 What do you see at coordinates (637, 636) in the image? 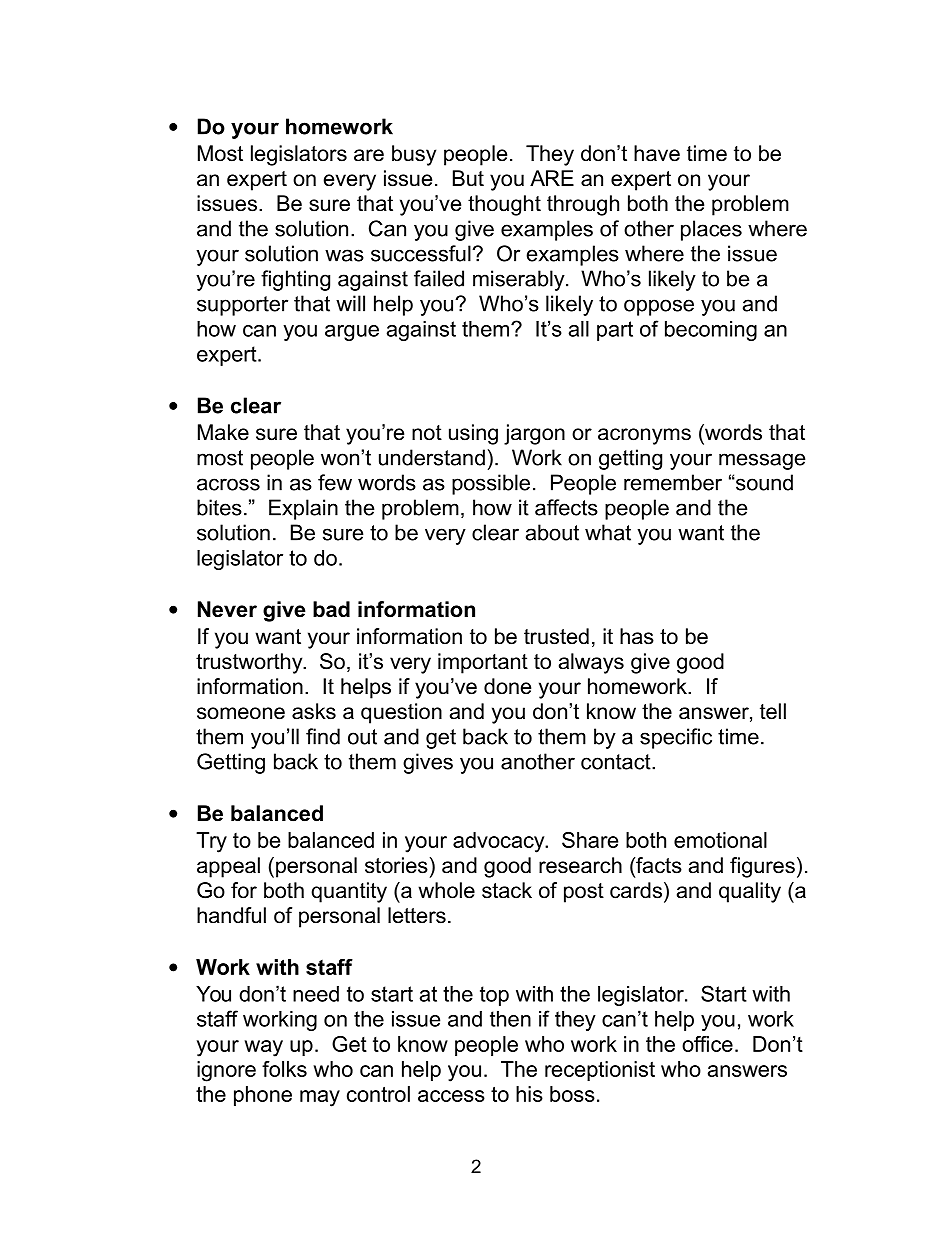
I see `has` at bounding box center [637, 636].
